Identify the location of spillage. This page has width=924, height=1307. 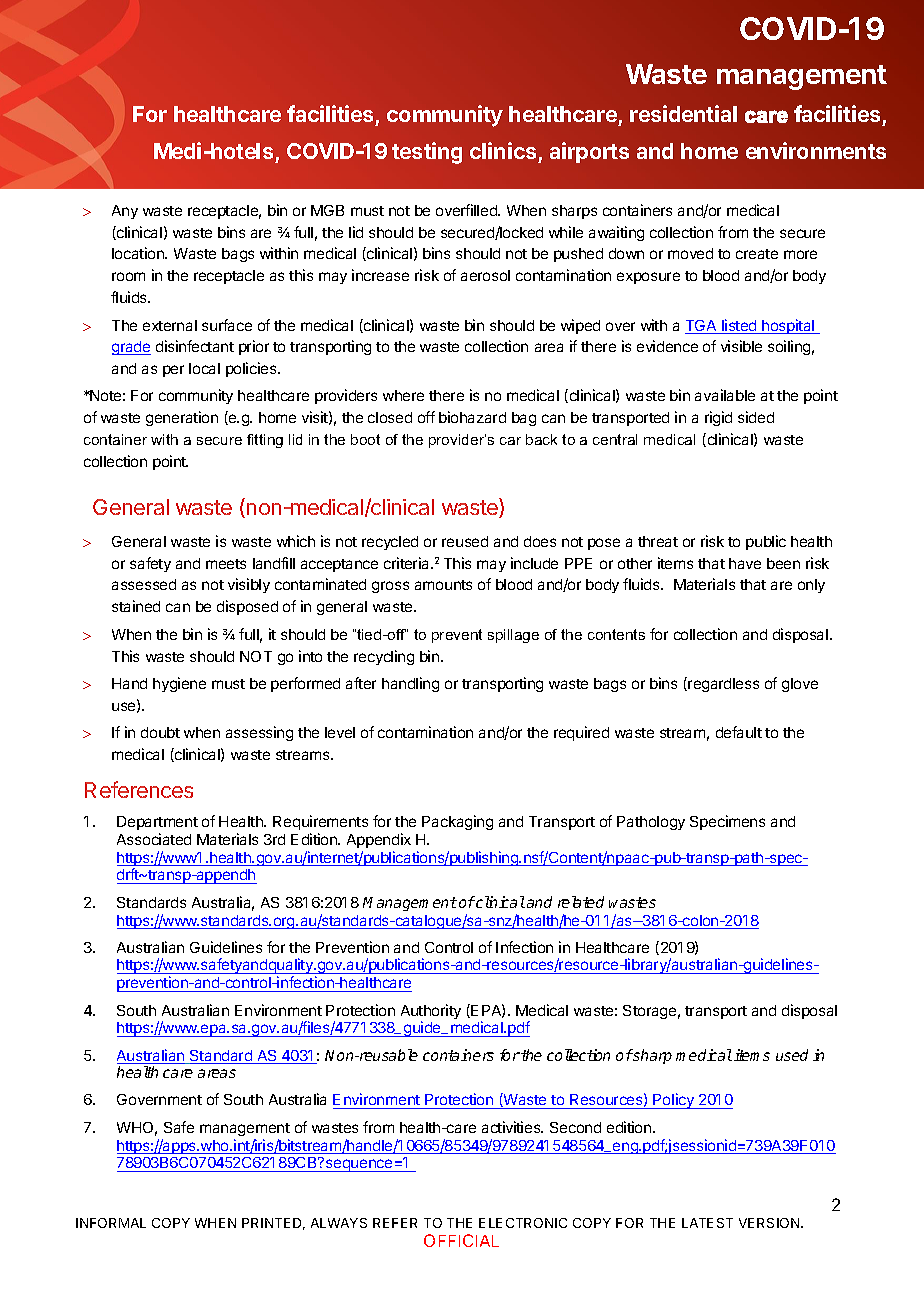
(513, 636).
